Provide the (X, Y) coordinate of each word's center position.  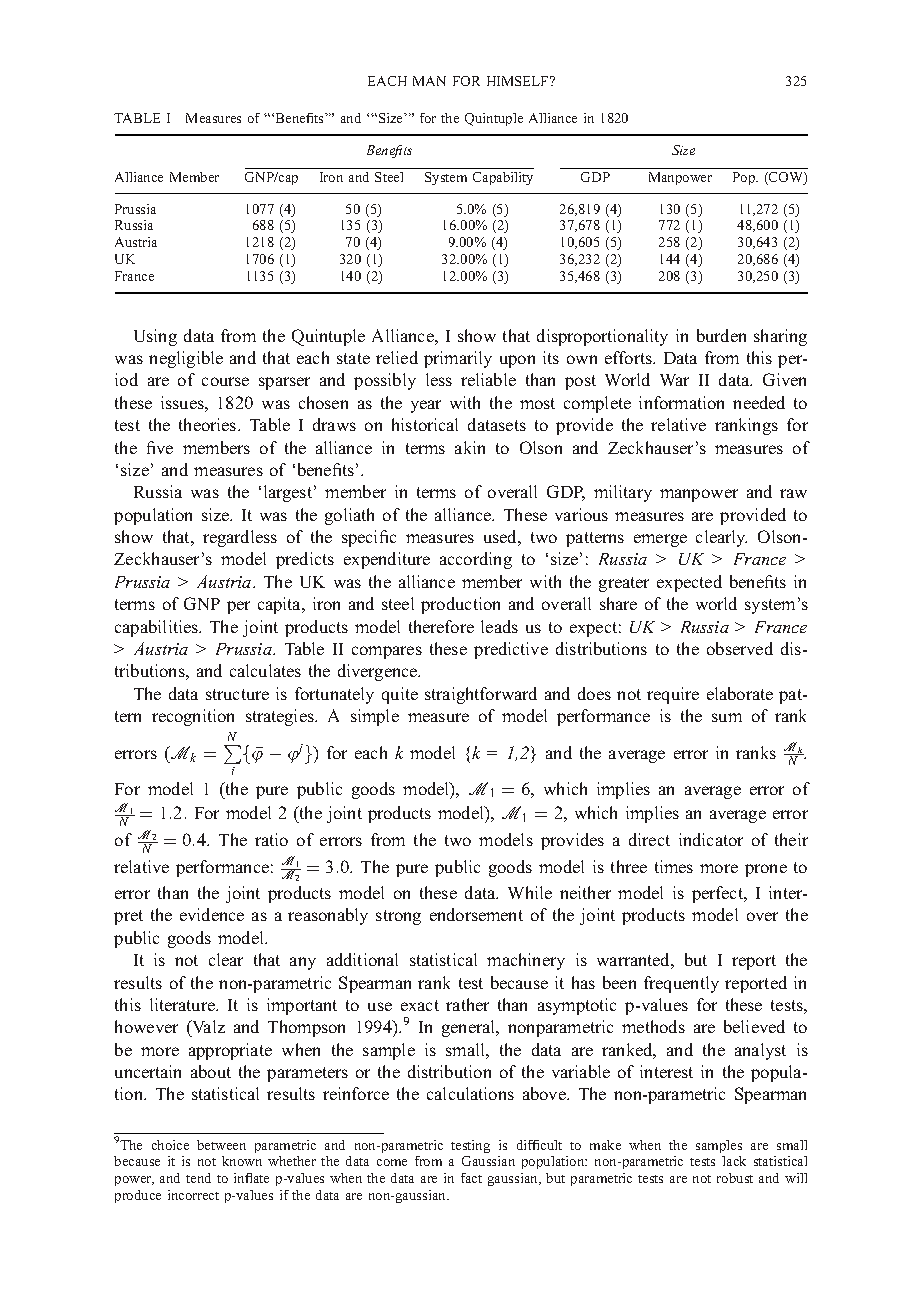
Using (155, 337)
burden (721, 335)
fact (471, 1178)
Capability (503, 178)
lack (734, 1161)
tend (198, 1178)
